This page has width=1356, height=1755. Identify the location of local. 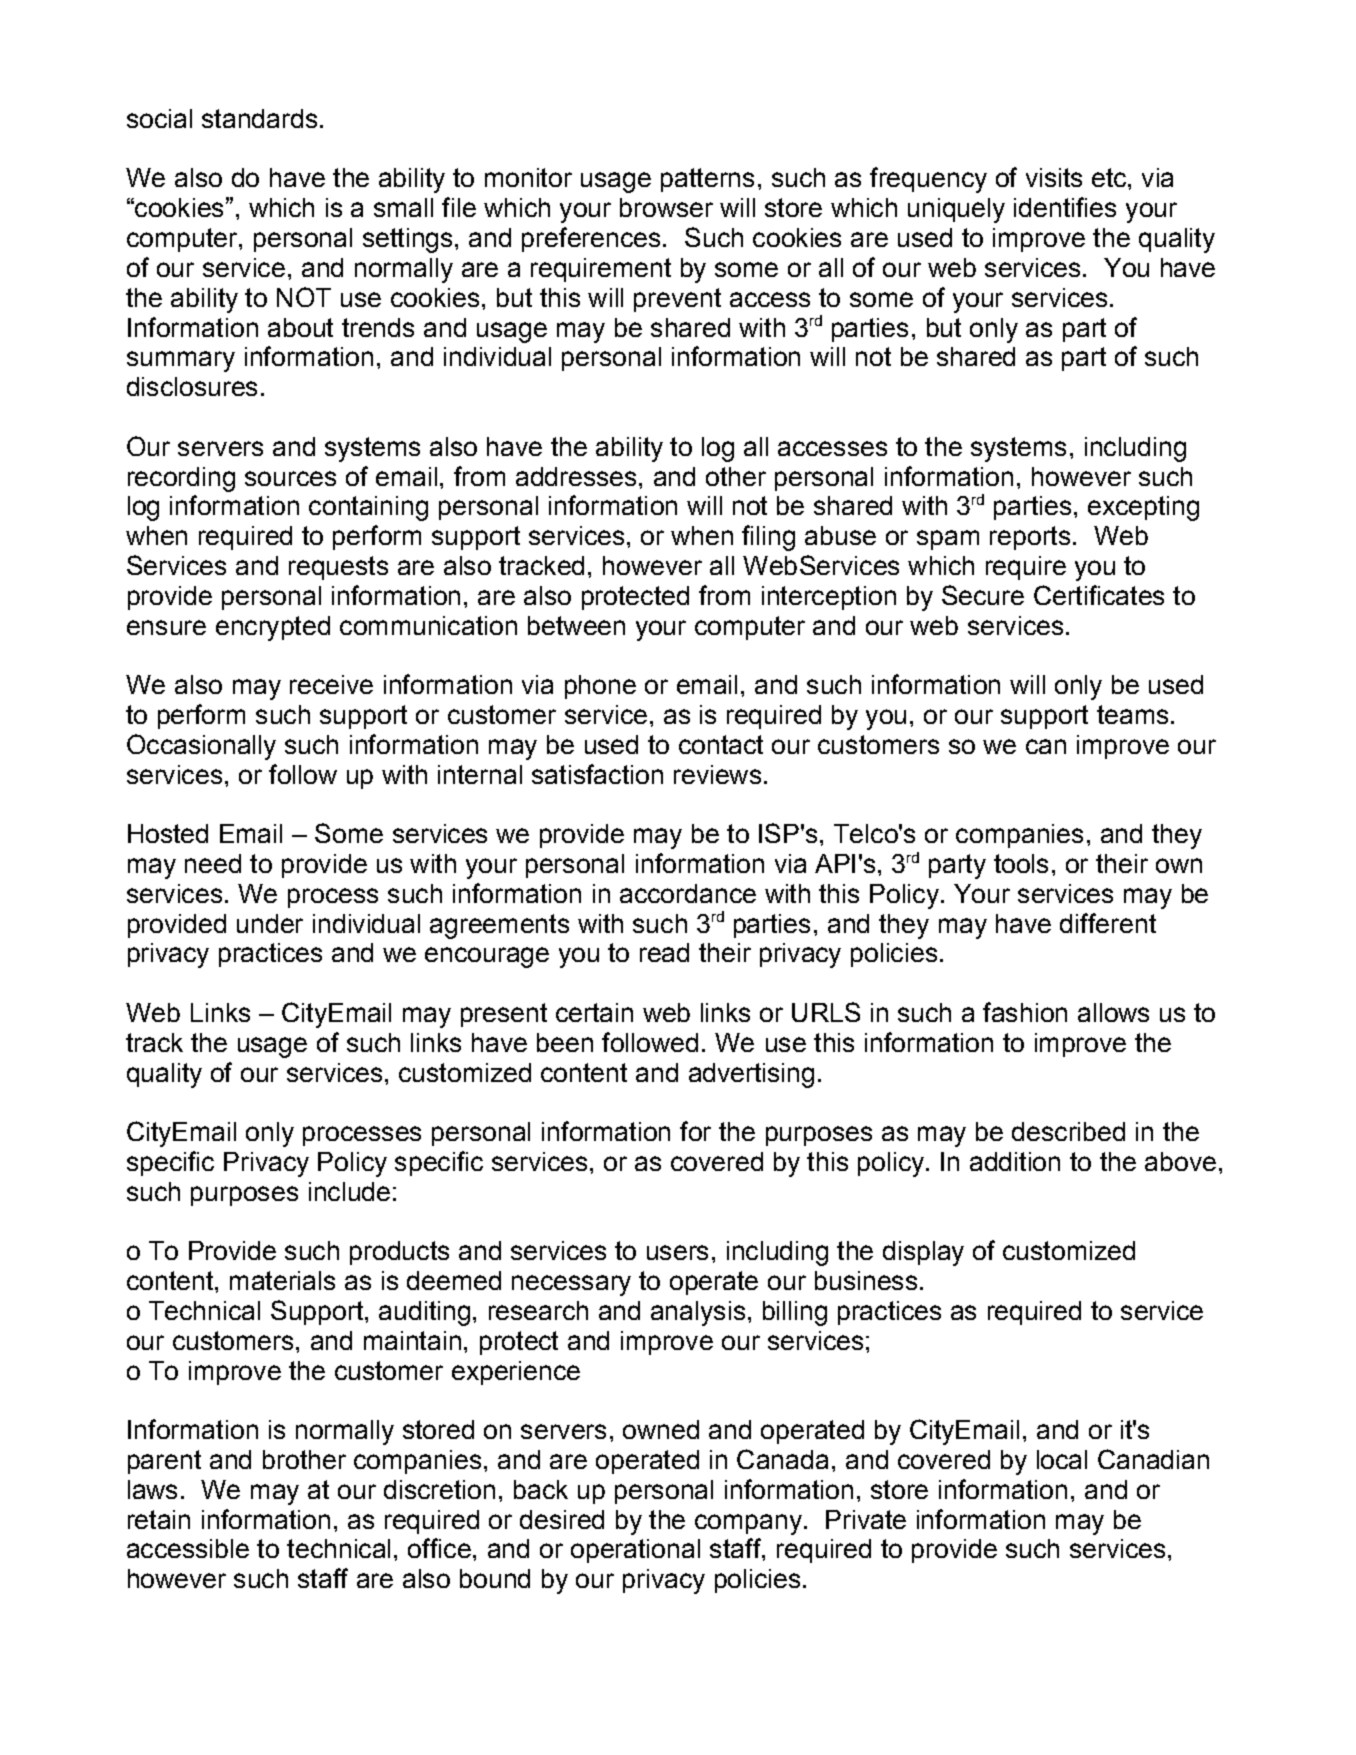
(1062, 1459).
